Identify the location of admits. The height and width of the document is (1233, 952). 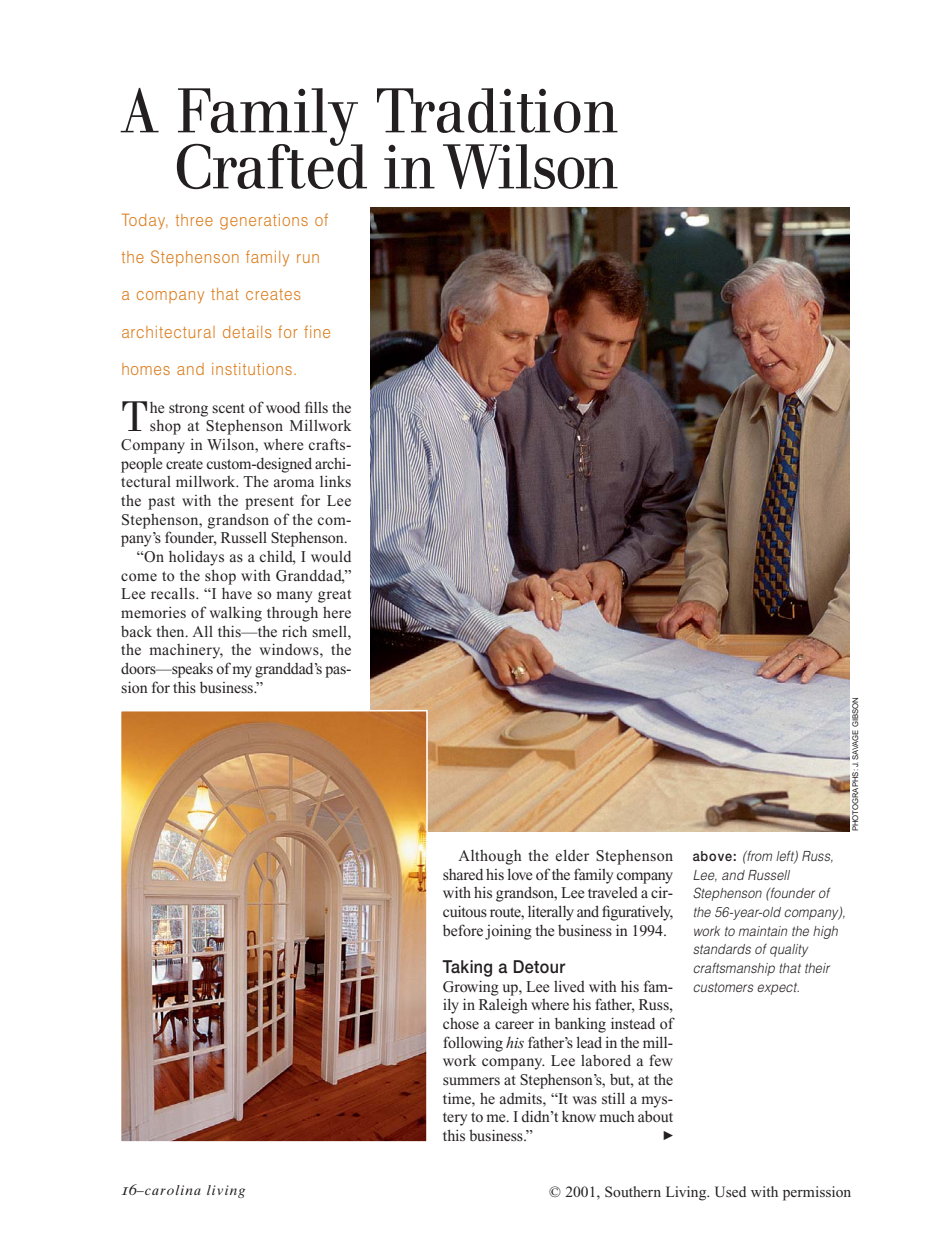
(522, 1098).
